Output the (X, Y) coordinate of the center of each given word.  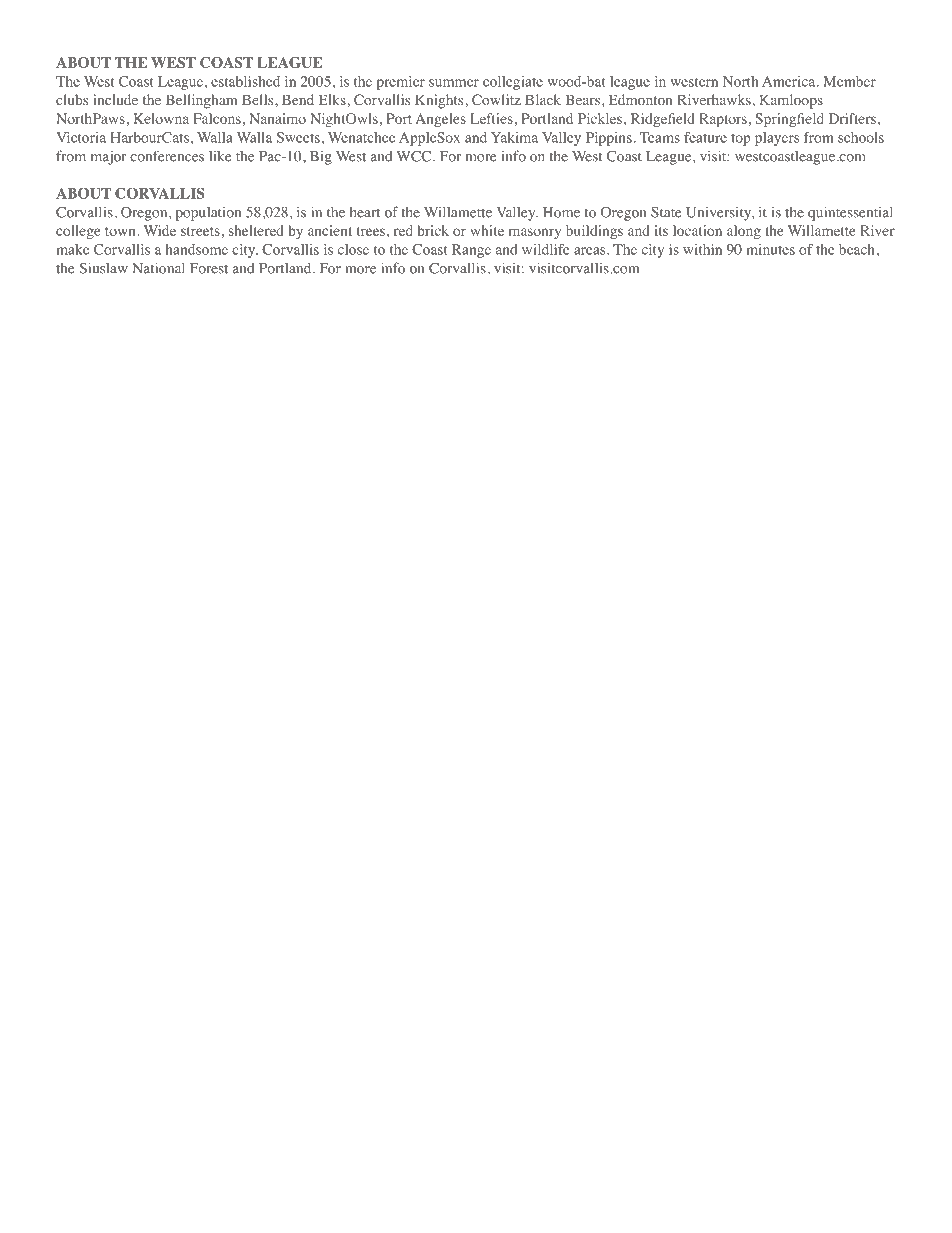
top (741, 140)
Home (561, 212)
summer (454, 83)
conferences (167, 156)
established (245, 81)
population (208, 214)
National (158, 268)
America (790, 81)
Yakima (514, 137)
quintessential (850, 213)
